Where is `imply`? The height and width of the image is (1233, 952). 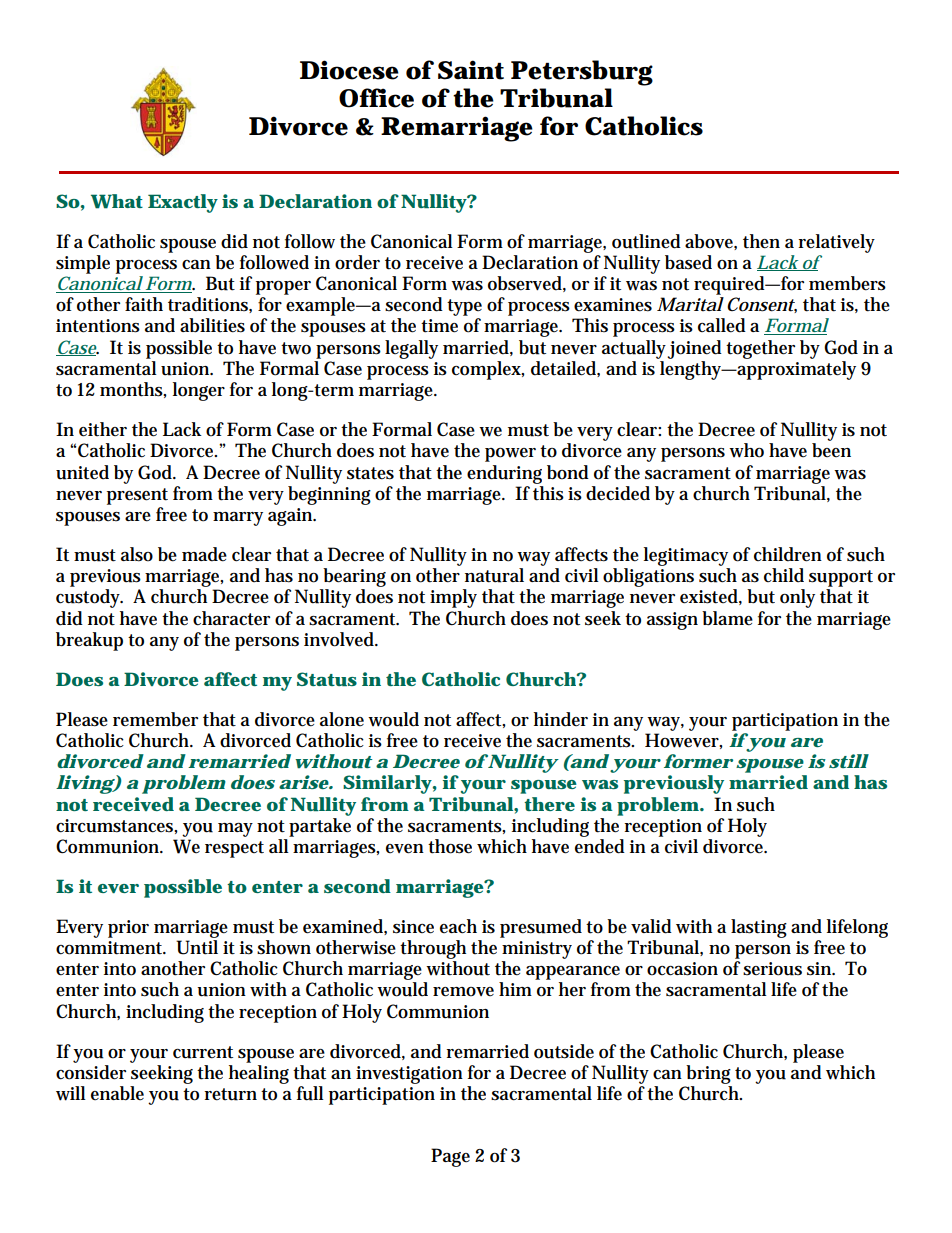 imply is located at coordinates (453, 598).
